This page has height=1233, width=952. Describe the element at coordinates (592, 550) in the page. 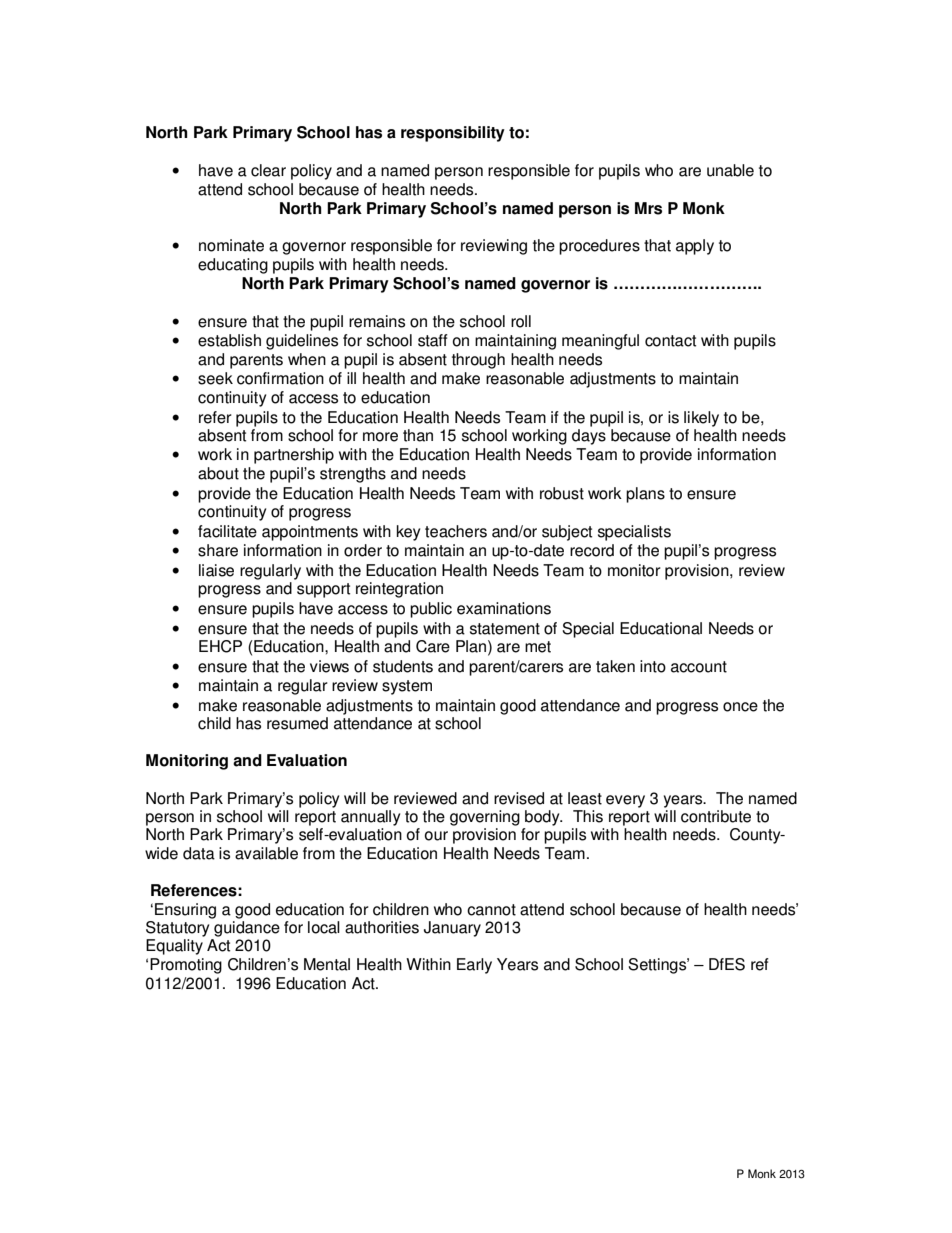

I see `record` at that location.
